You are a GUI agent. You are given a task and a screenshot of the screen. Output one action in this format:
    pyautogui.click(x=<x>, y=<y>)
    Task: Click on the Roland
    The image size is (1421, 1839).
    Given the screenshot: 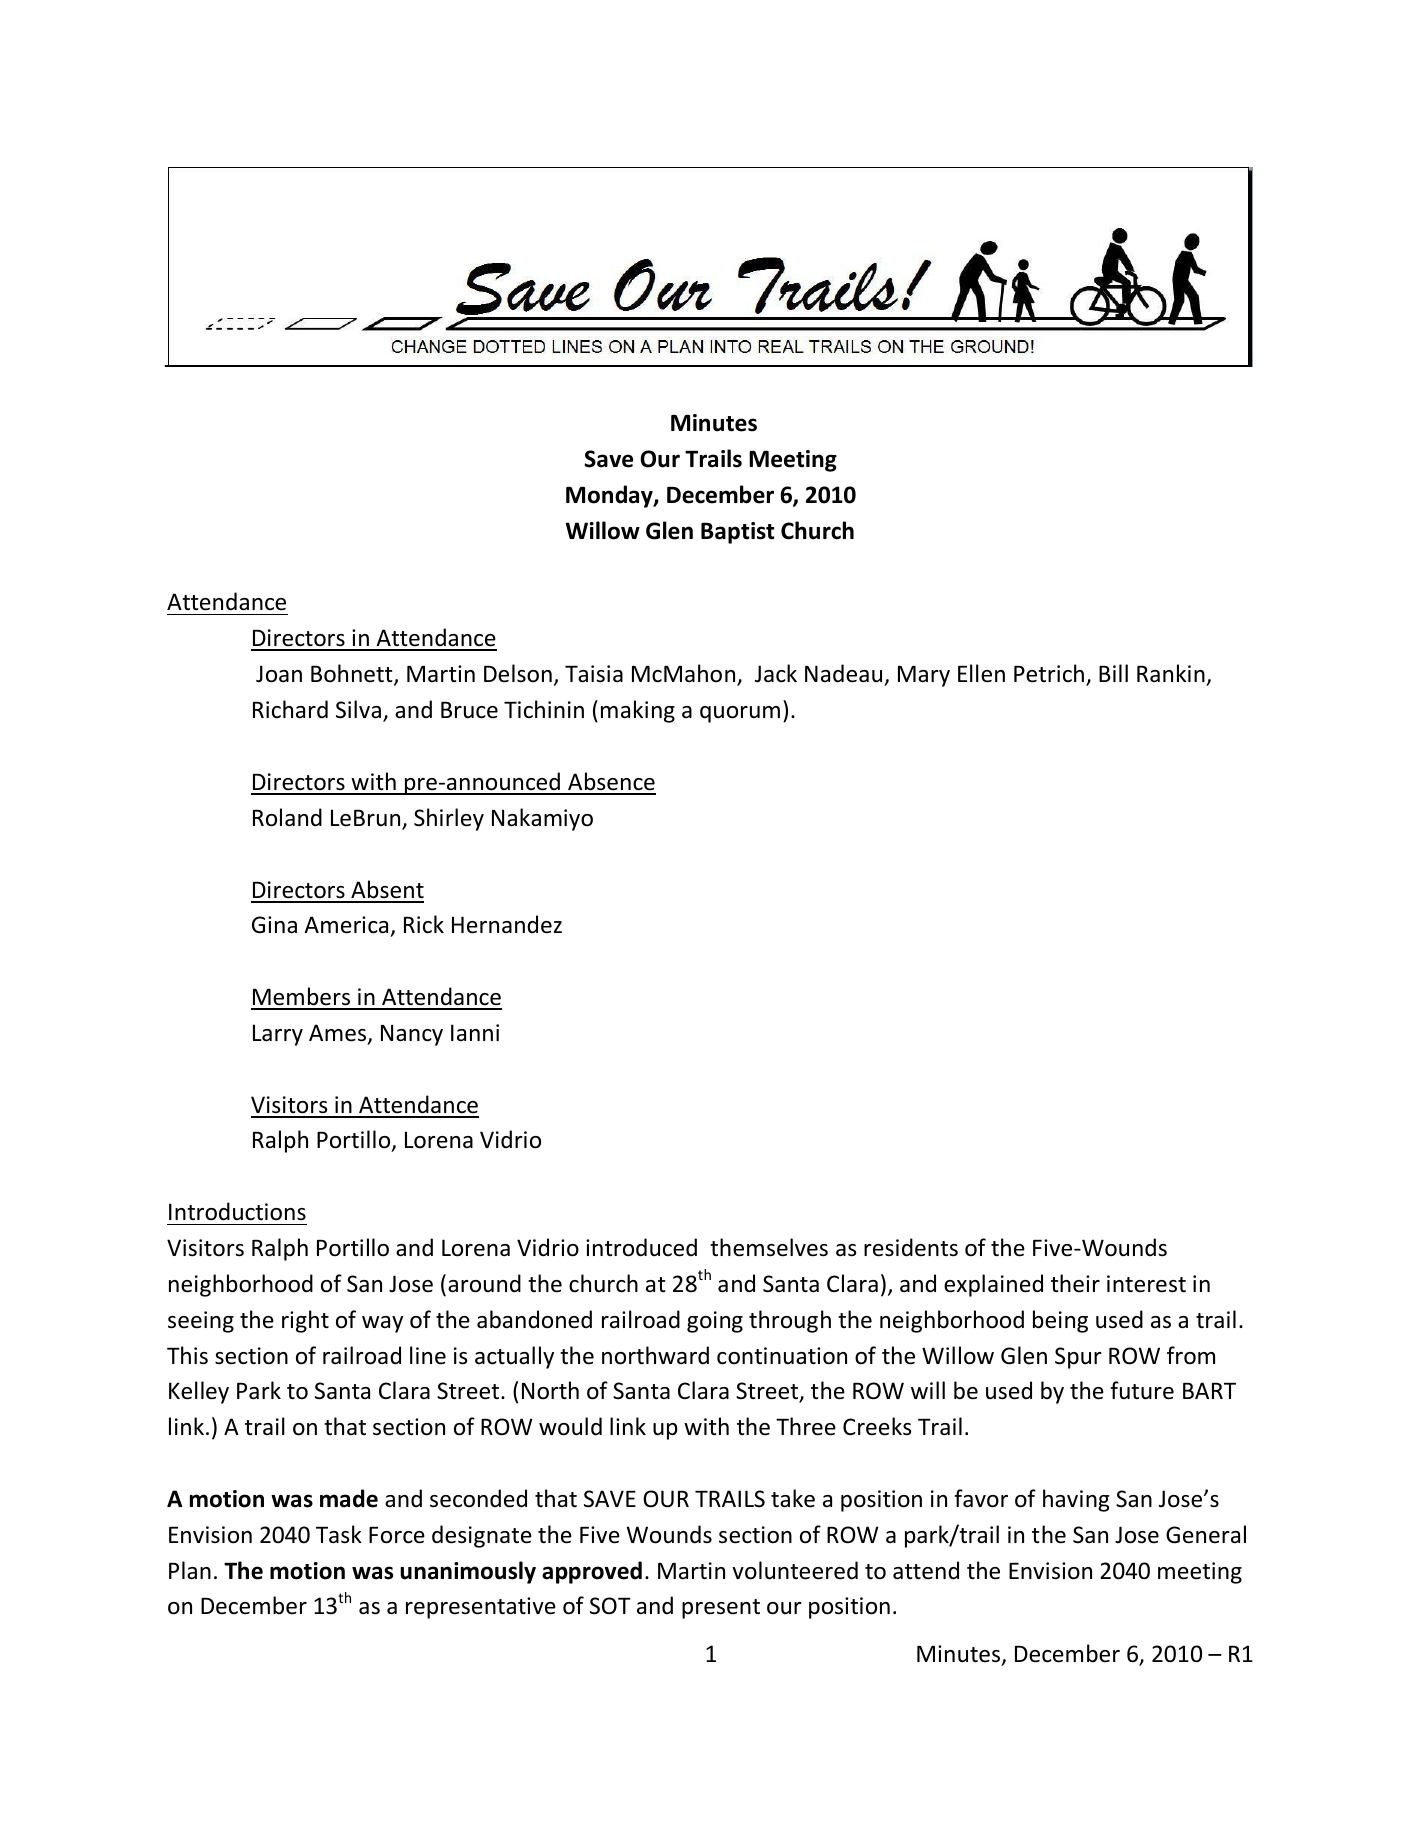 What is the action you would take?
    pyautogui.click(x=287, y=817)
